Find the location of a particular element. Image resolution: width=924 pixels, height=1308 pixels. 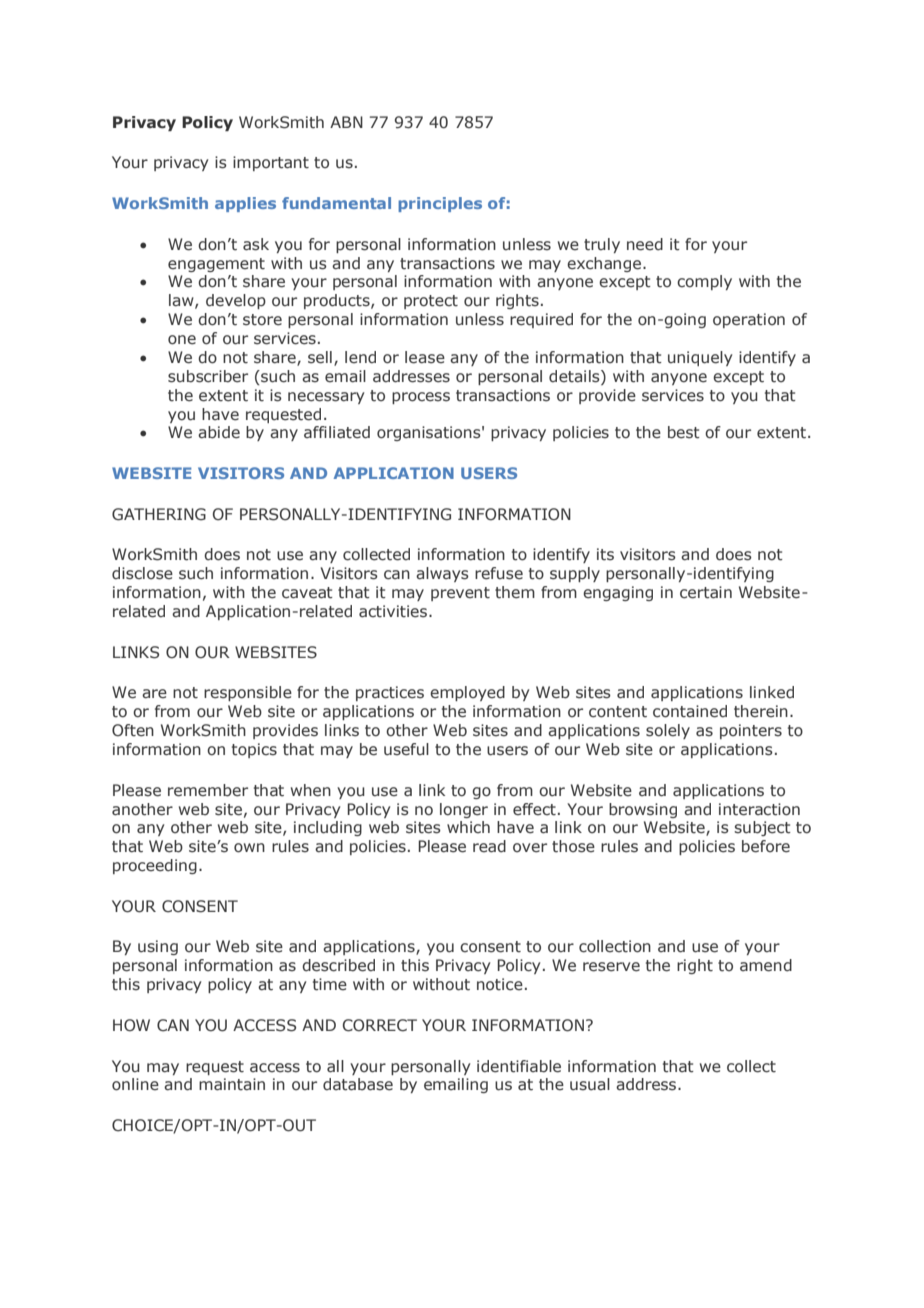

need is located at coordinates (645, 244).
